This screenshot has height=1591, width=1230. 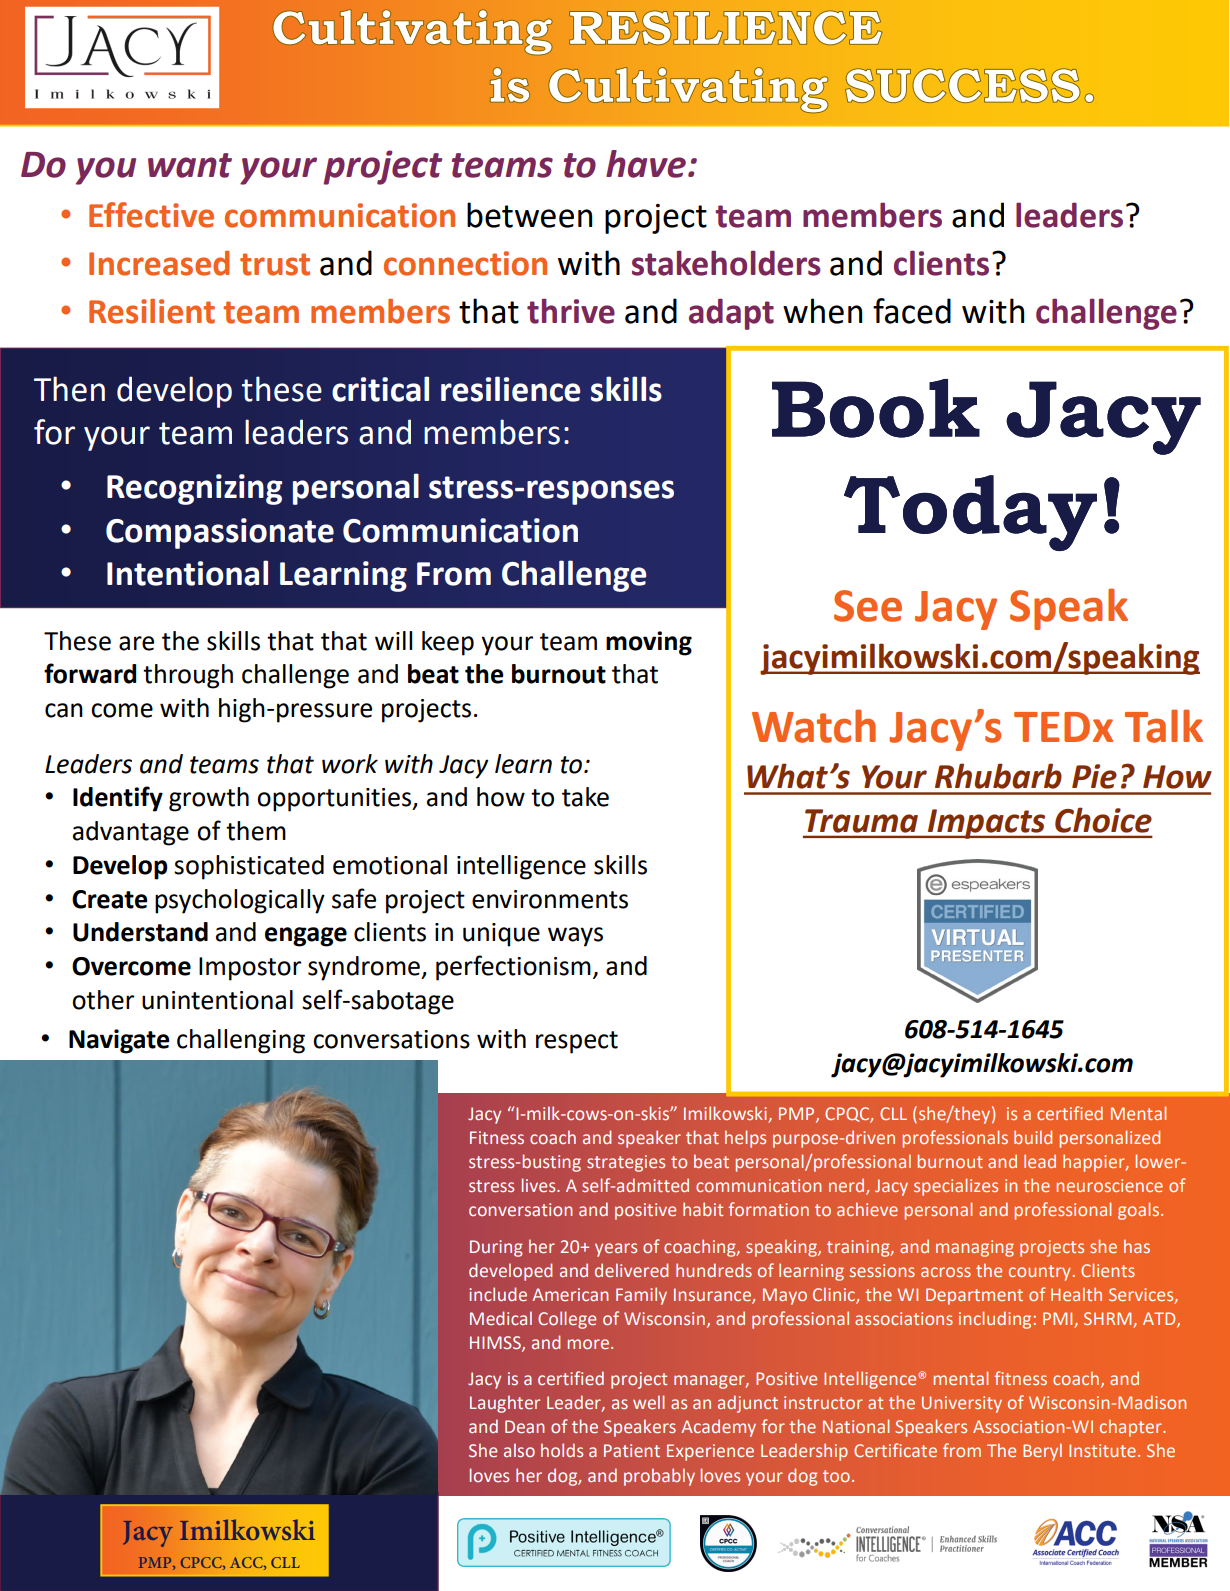 I want to click on Laughter, so click(x=505, y=1404).
